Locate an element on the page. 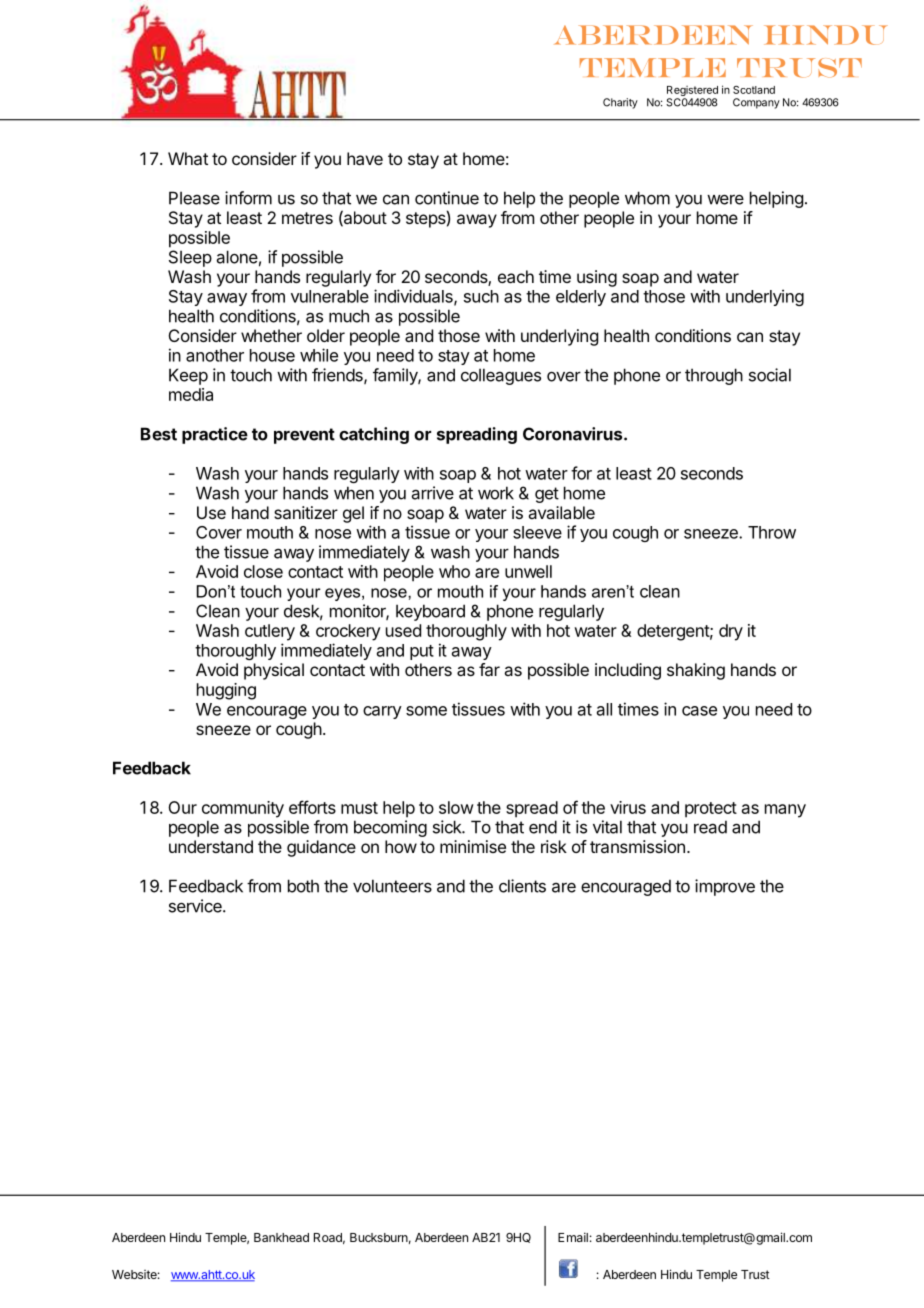 Image resolution: width=924 pixels, height=1308 pixels. Company is located at coordinates (756, 103).
